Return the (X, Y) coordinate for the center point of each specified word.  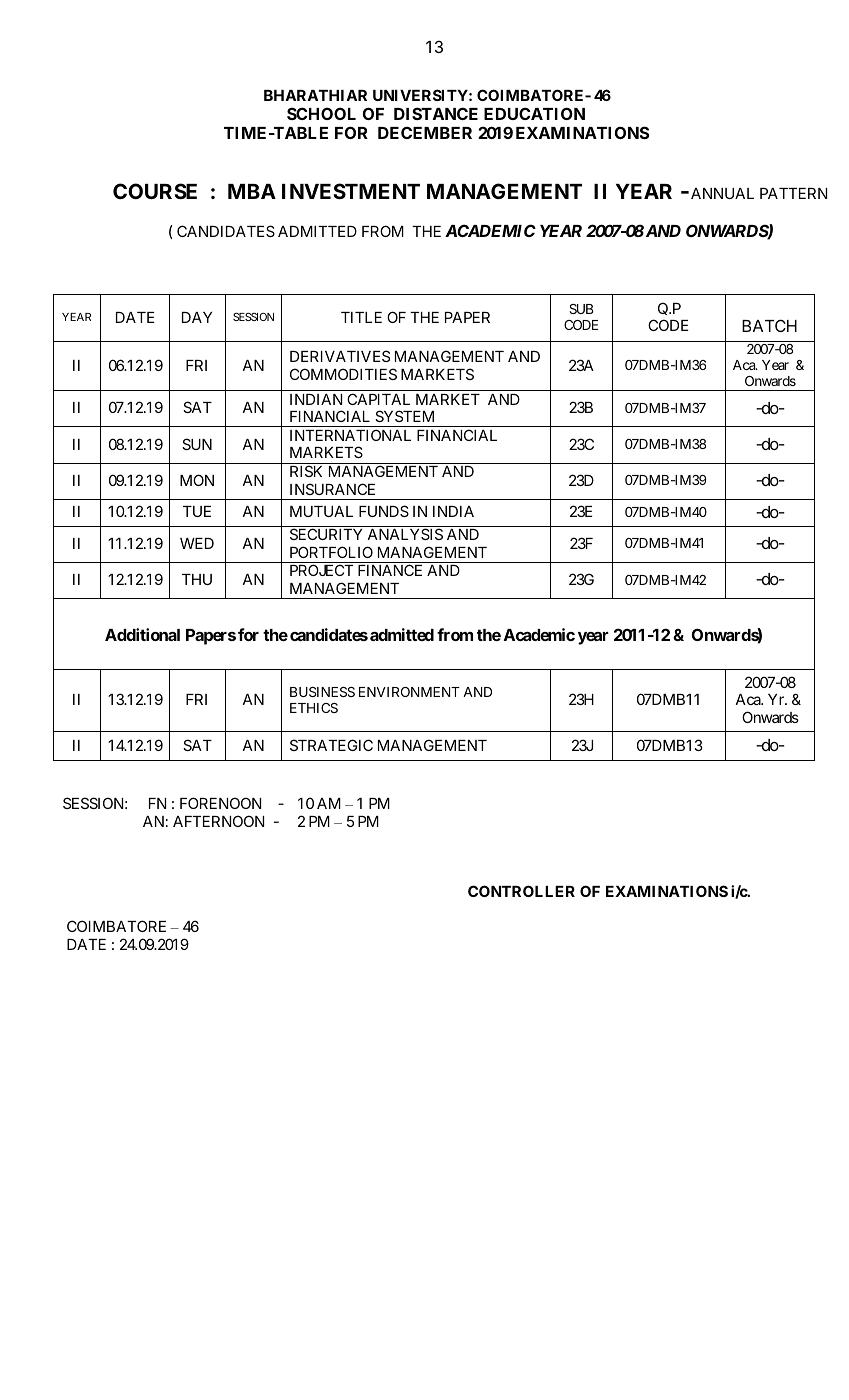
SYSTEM (404, 416)
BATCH (769, 325)
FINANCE (390, 570)
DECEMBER (425, 132)
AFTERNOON (218, 821)
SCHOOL (321, 113)
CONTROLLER (521, 891)
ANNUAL (722, 193)
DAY (197, 317)
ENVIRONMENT (409, 692)
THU (197, 579)
